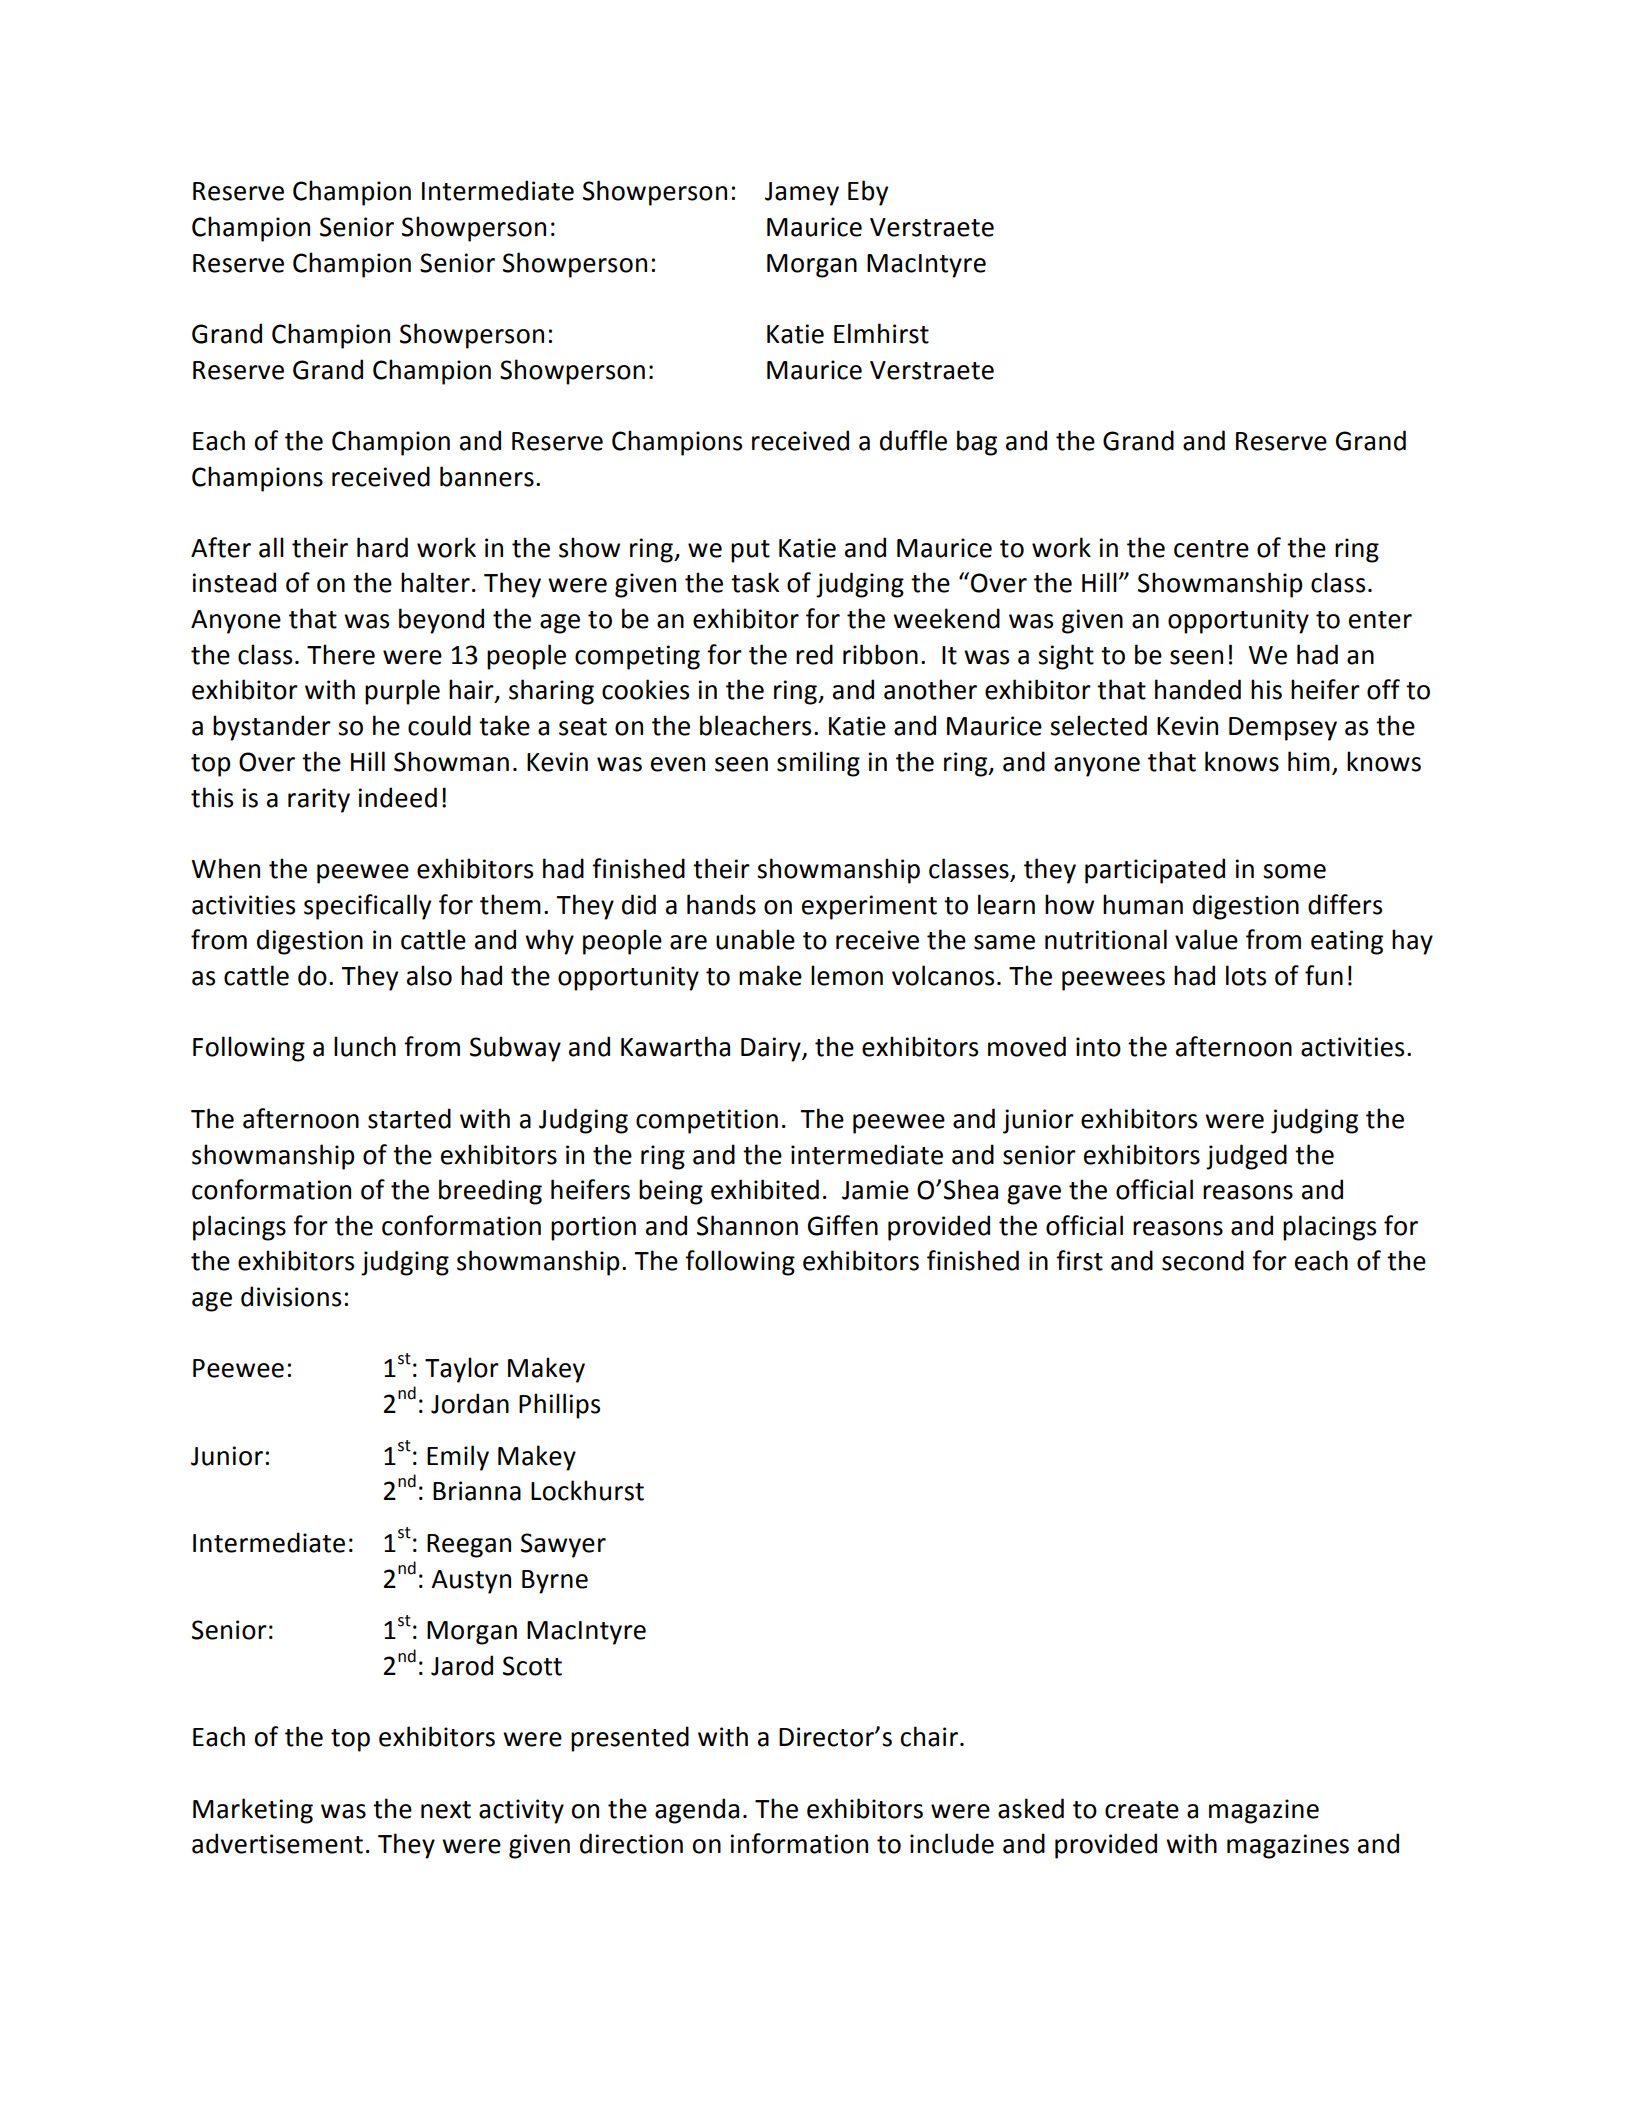  What do you see at coordinates (398, 797) in the page?
I see `indeed` at bounding box center [398, 797].
